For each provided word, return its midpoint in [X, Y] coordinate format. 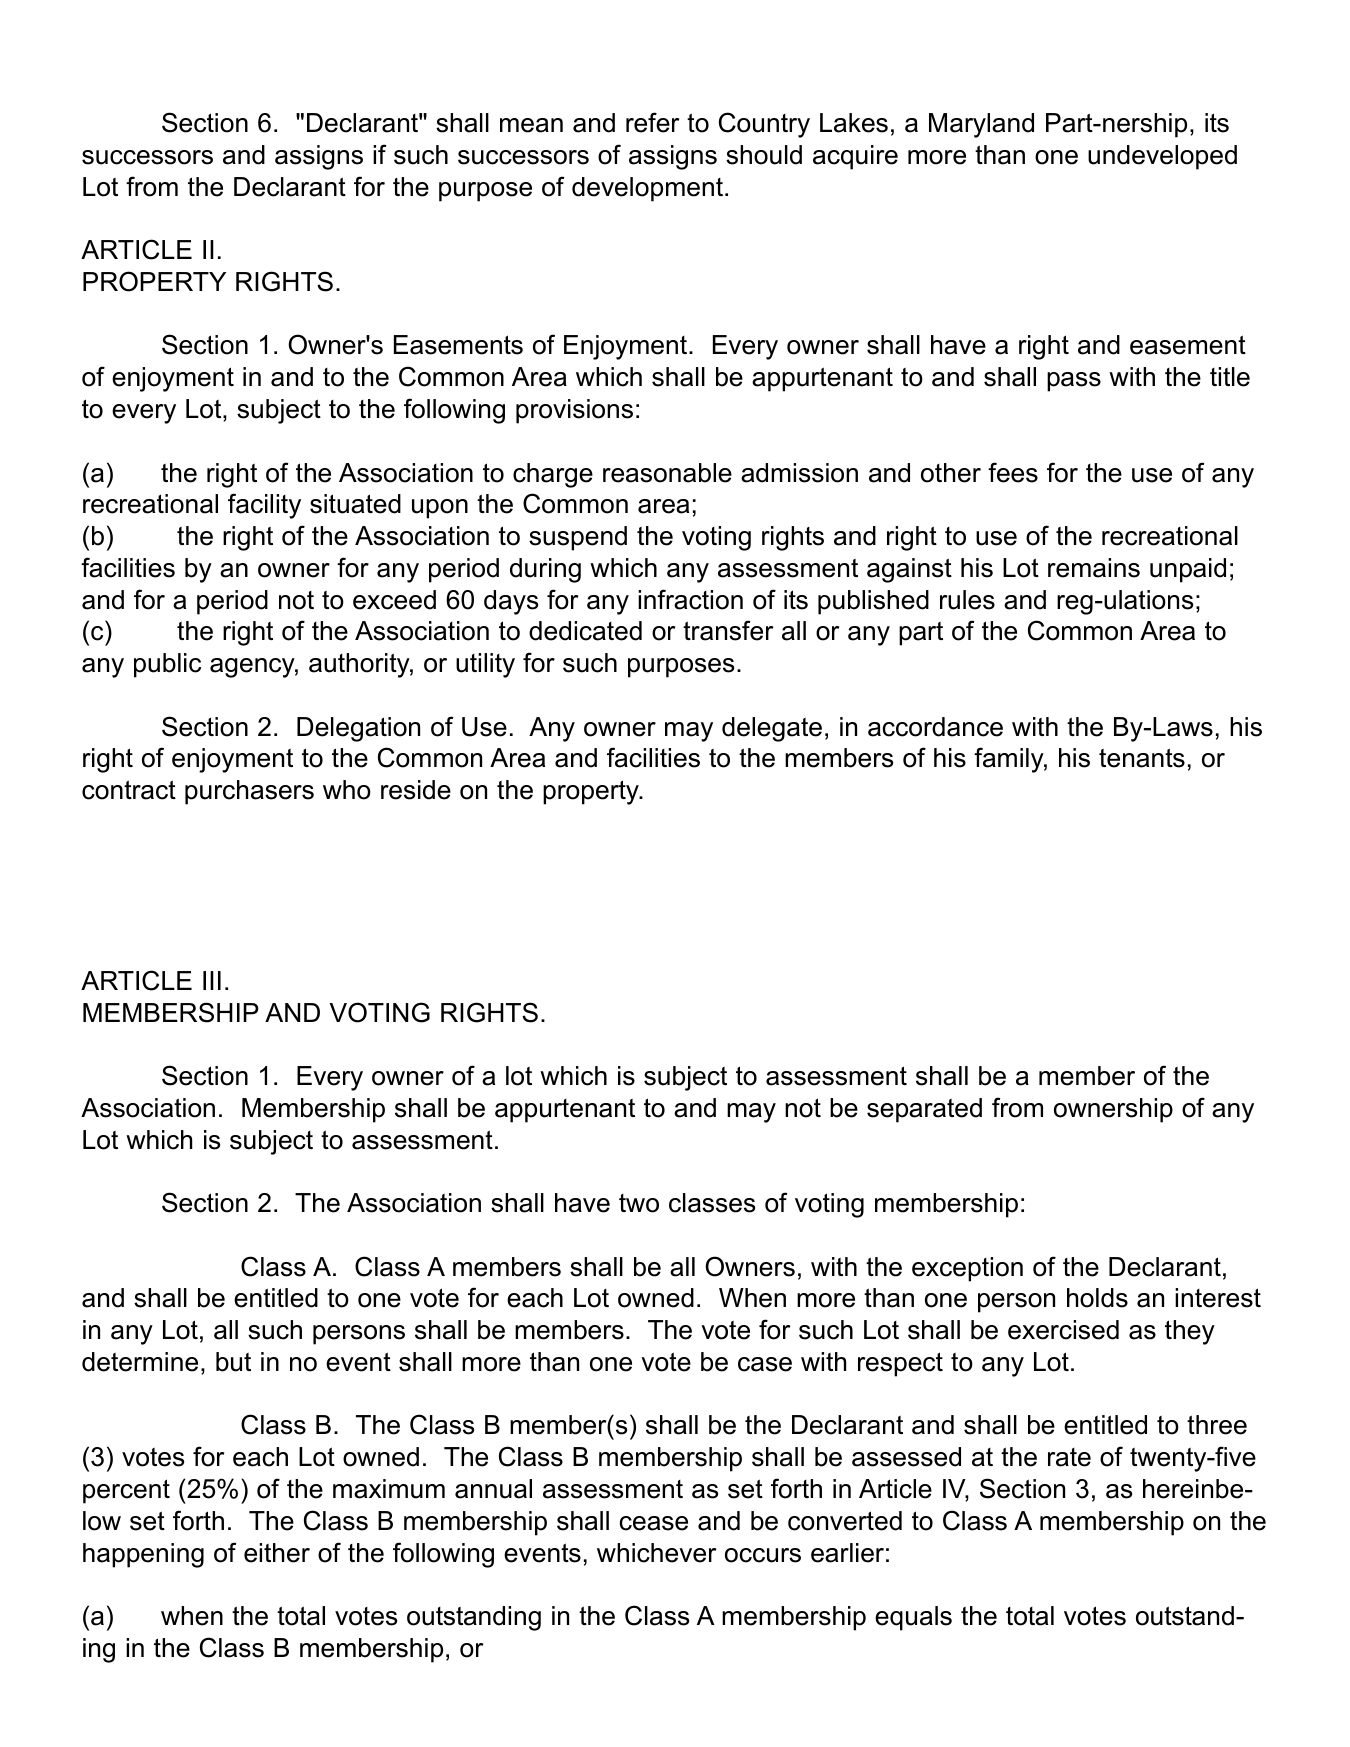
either [277, 1553]
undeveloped [1162, 157]
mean [531, 125]
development [647, 189]
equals [913, 1618]
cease [653, 1523]
